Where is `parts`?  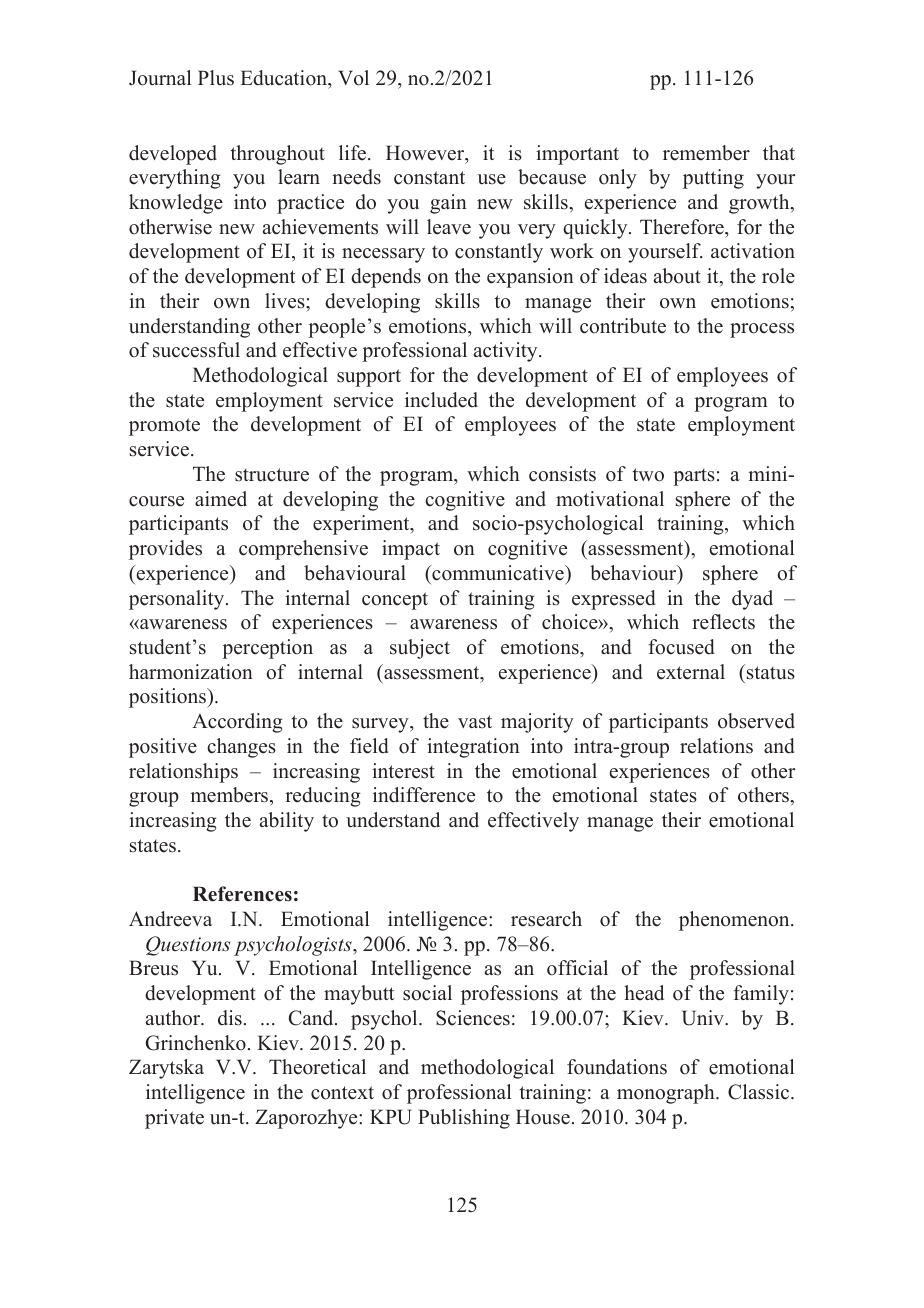
parts is located at coordinates (694, 477).
